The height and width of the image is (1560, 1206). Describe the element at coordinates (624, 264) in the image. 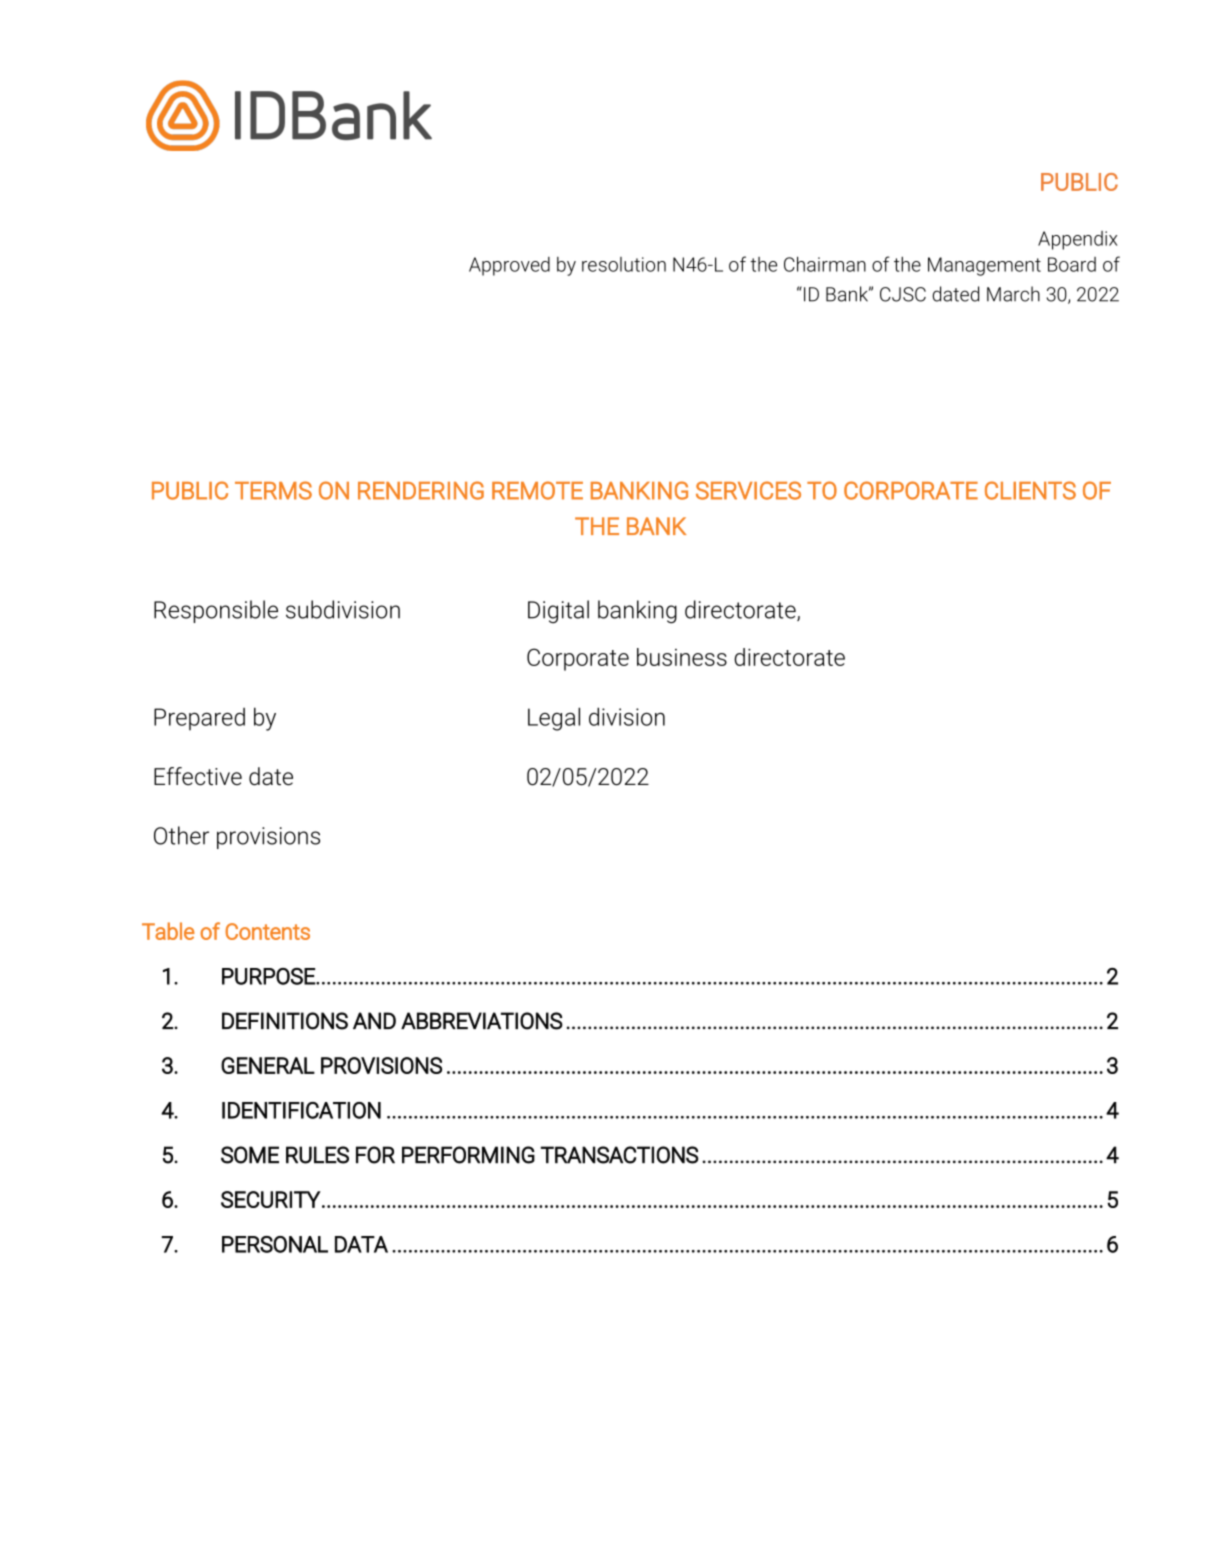

I see `resolution` at that location.
